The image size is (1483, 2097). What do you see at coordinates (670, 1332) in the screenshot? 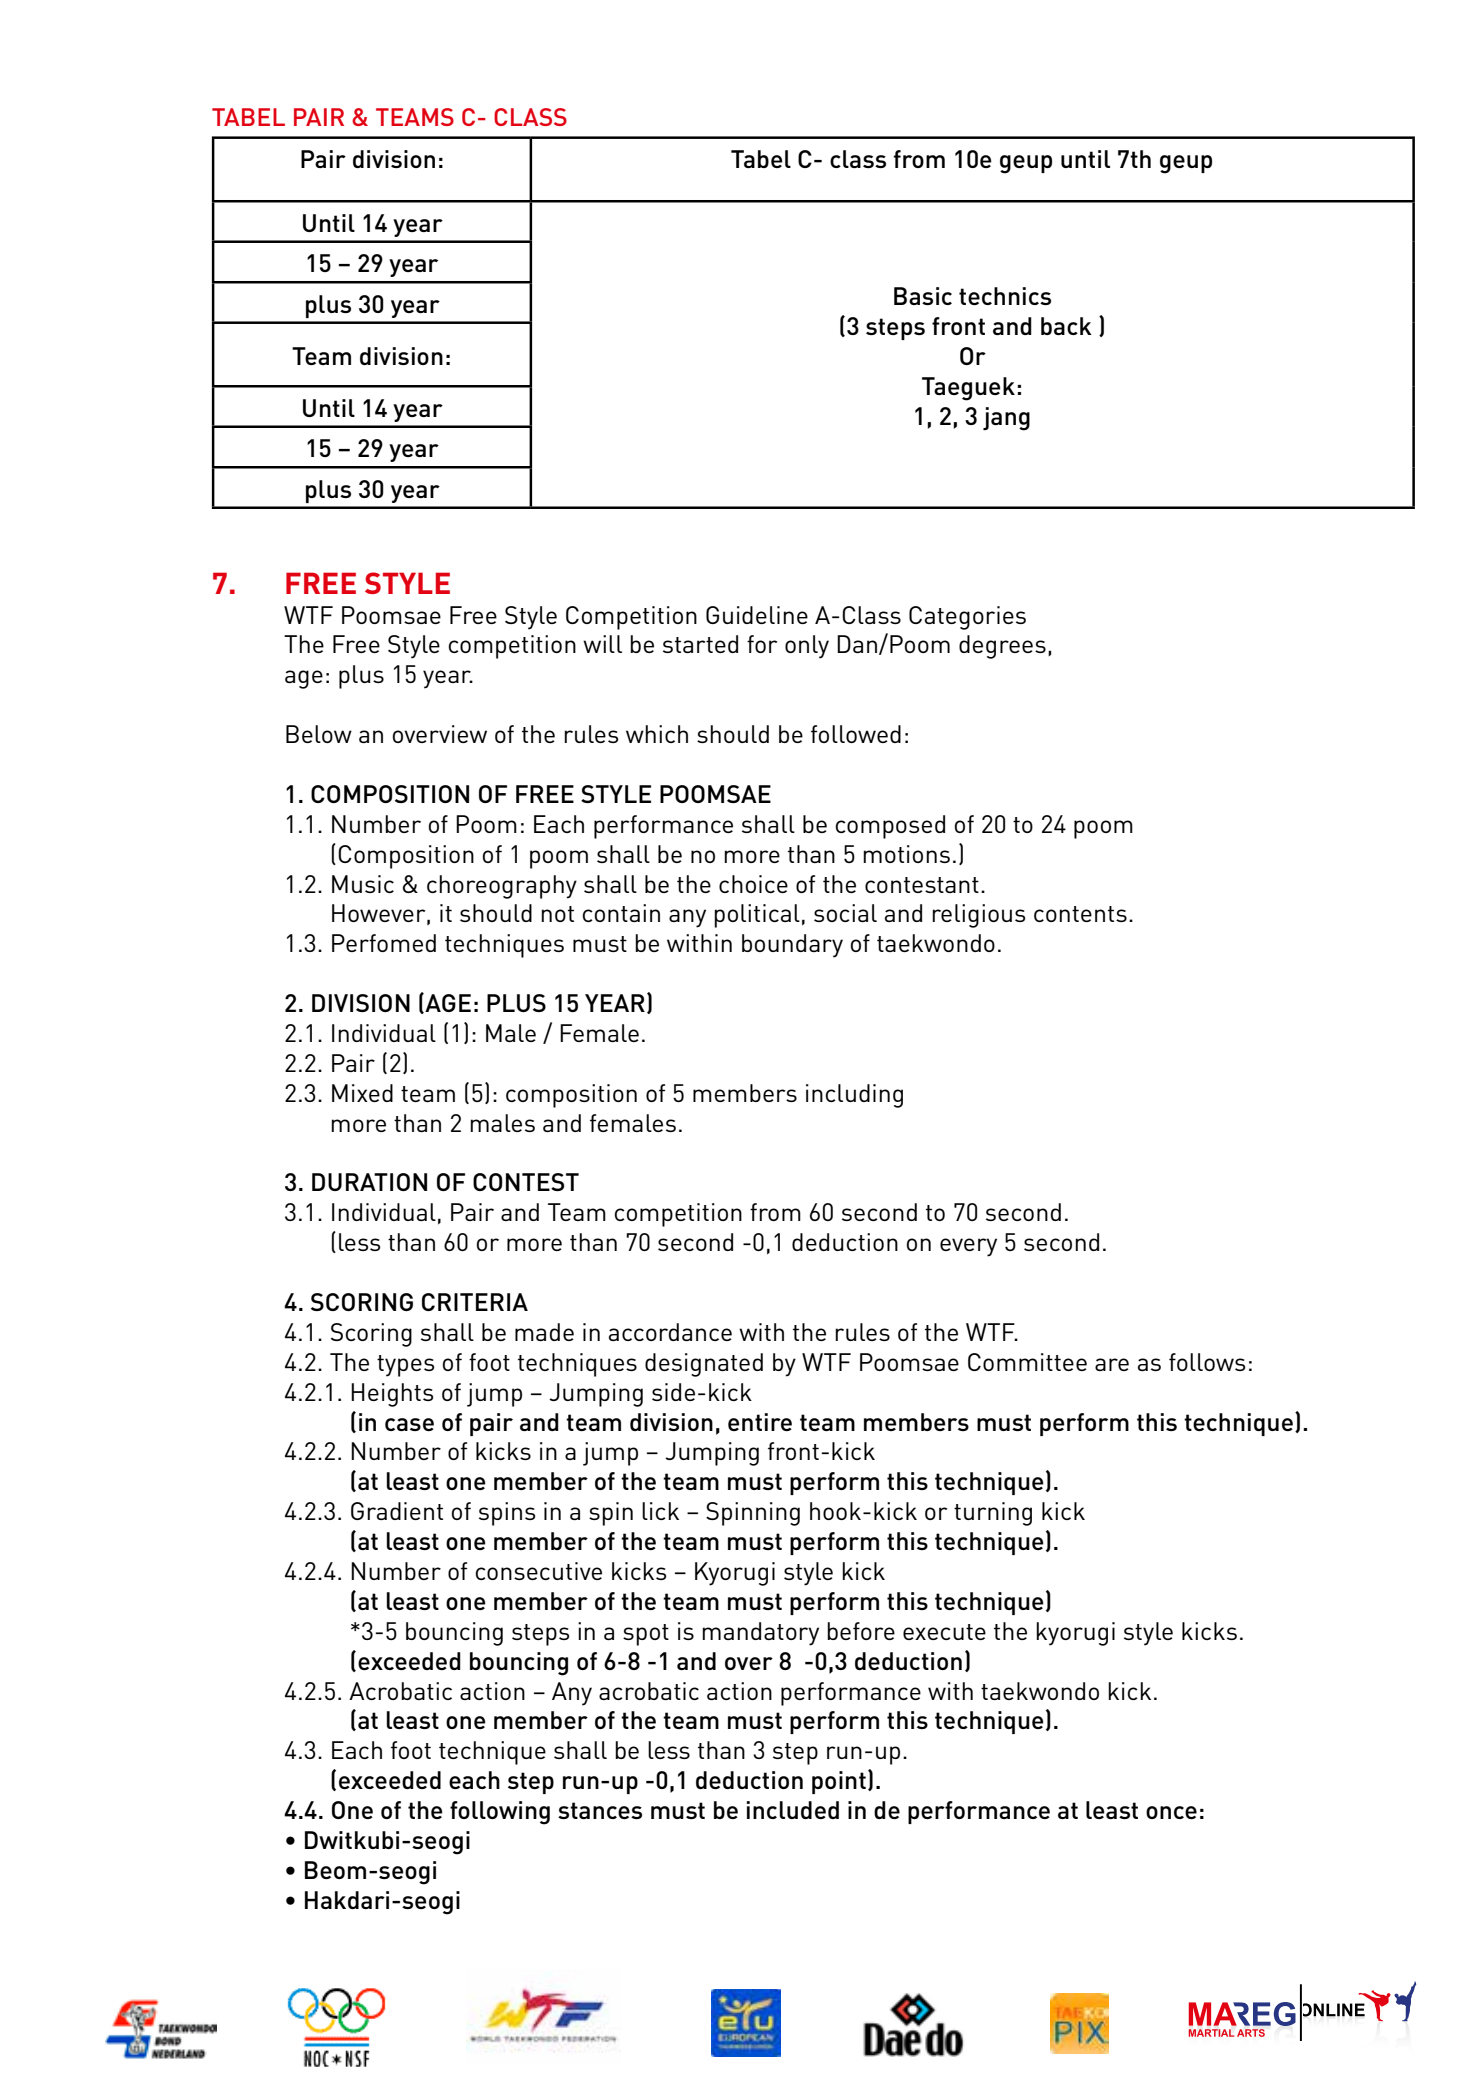
I see `accordance` at bounding box center [670, 1332].
